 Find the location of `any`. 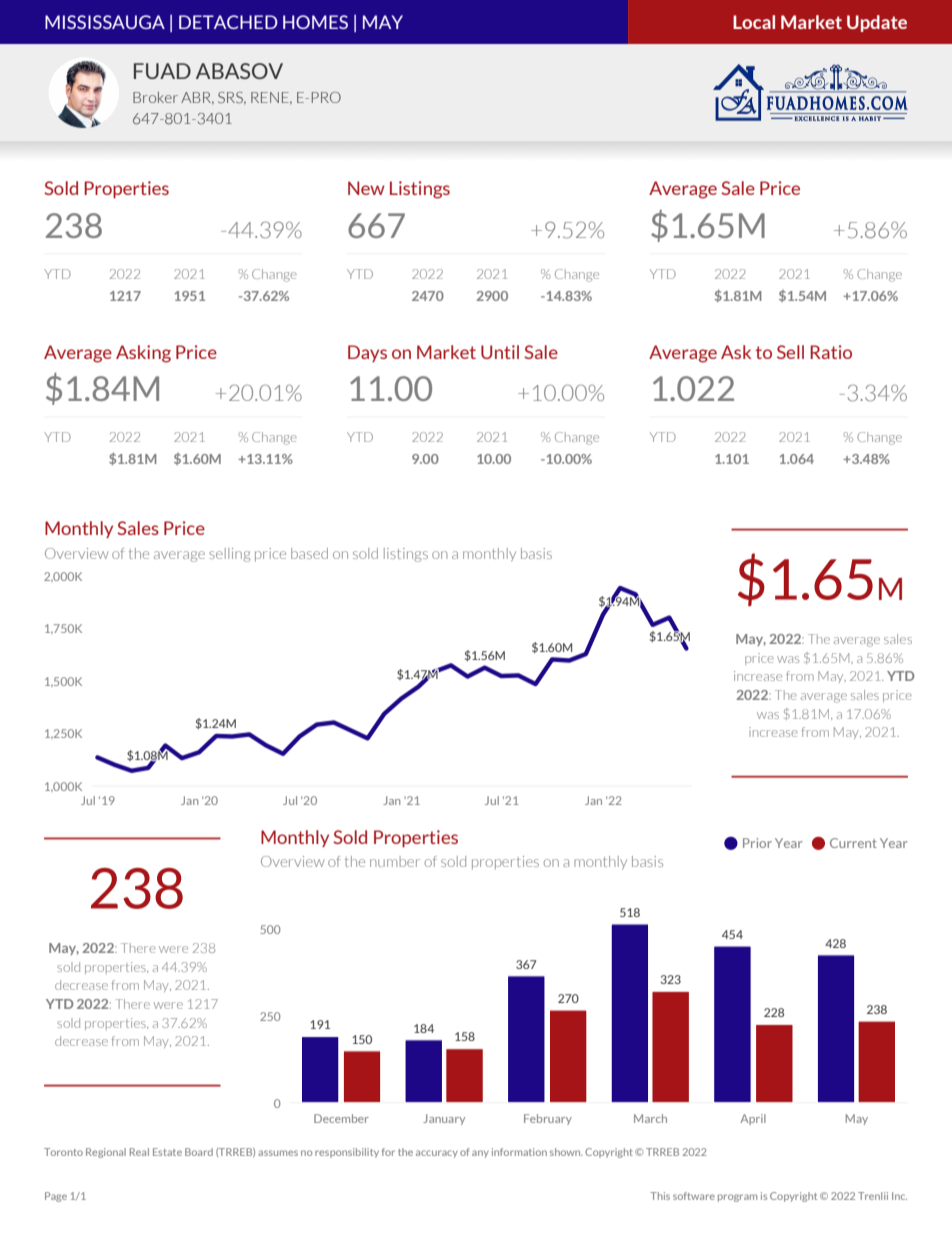

any is located at coordinates (480, 1154).
